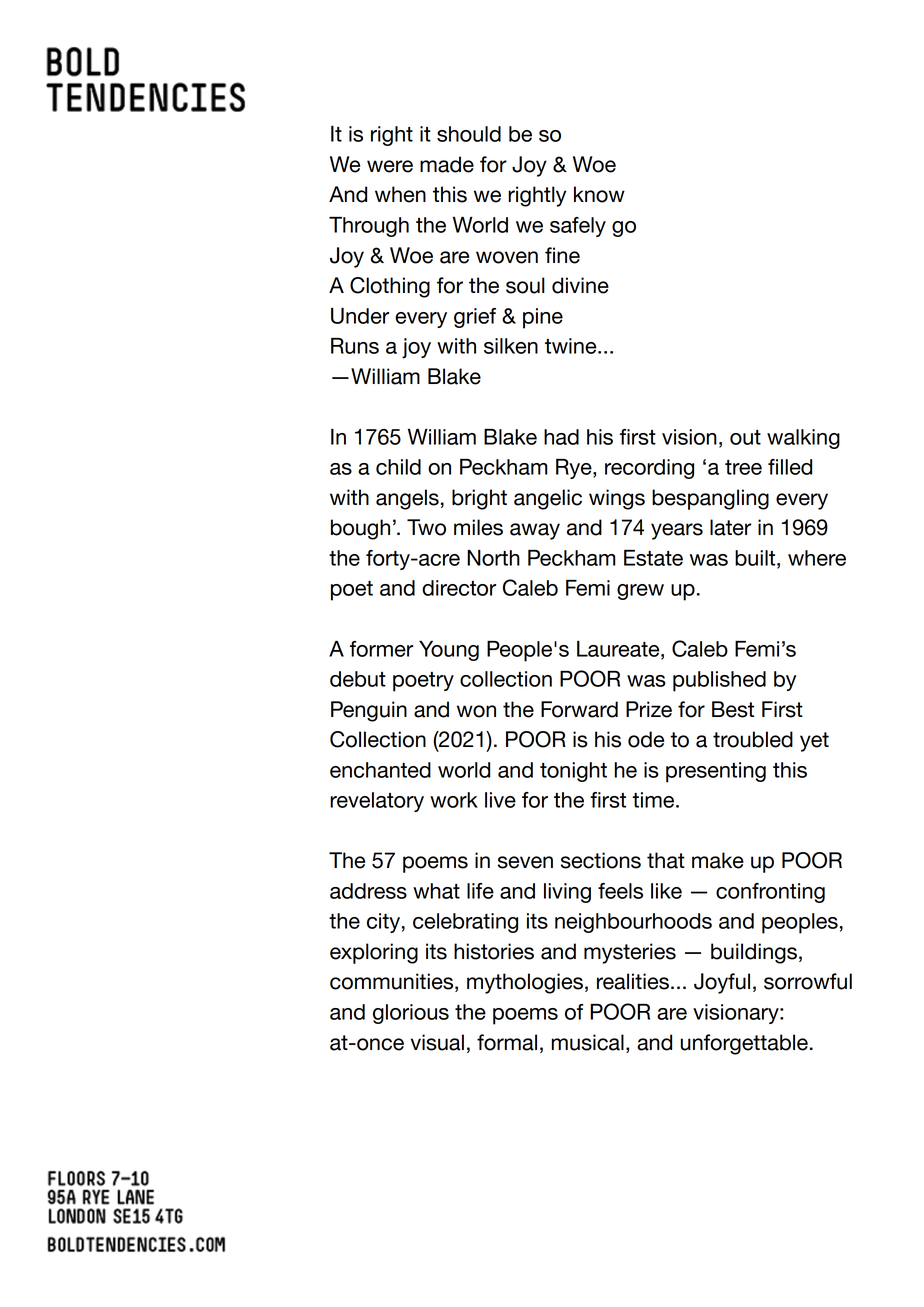 Image resolution: width=924 pixels, height=1307 pixels. I want to click on musical, so click(588, 1042).
